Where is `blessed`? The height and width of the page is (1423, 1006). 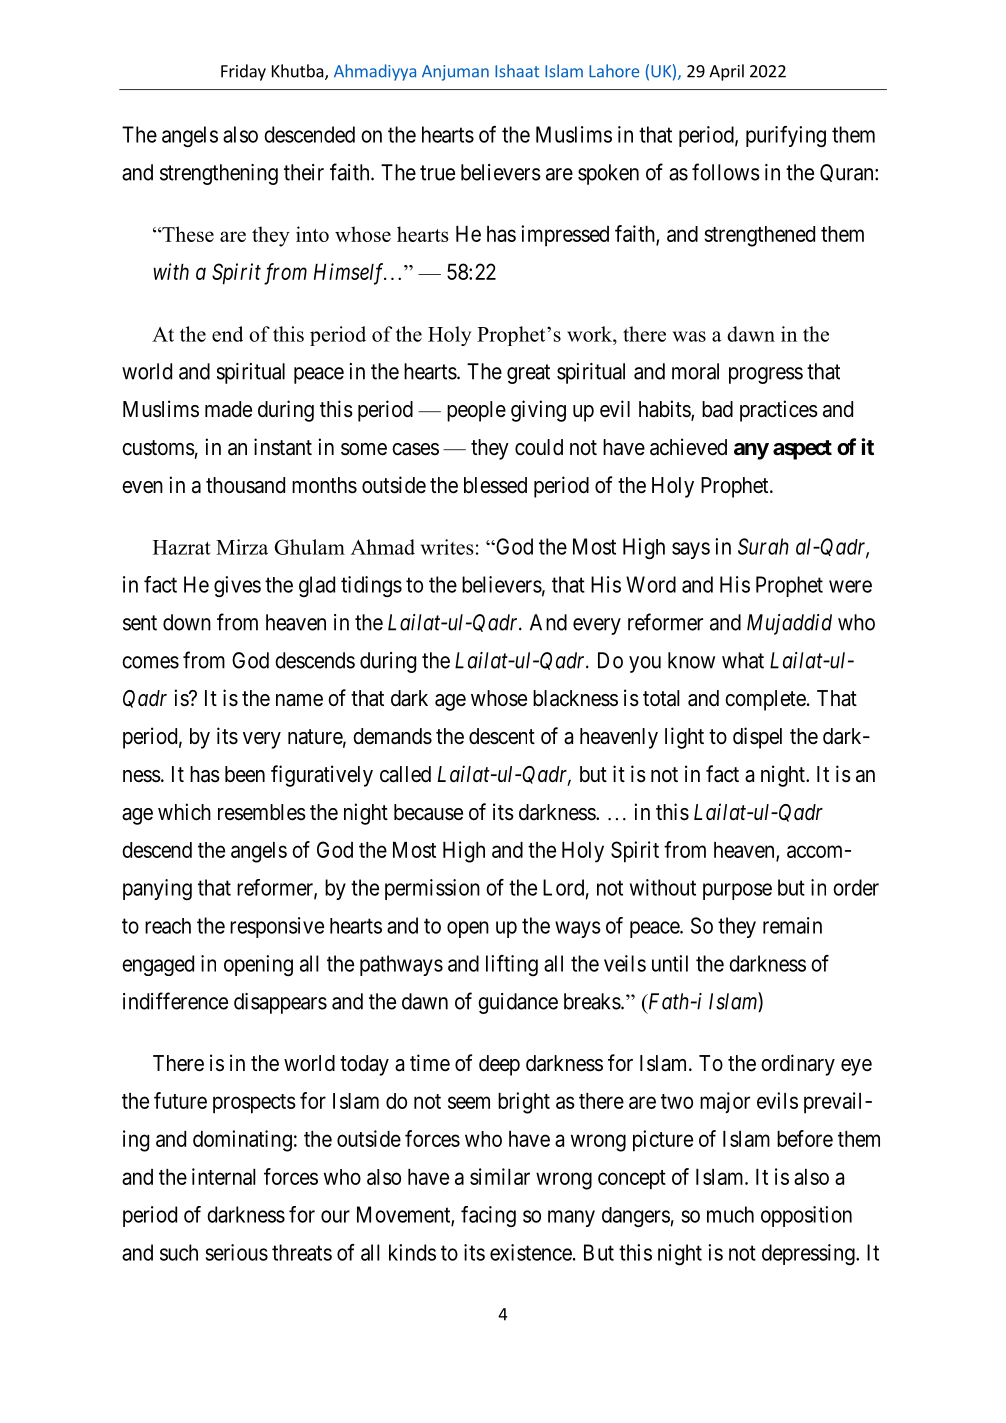
blessed is located at coordinates (495, 485).
